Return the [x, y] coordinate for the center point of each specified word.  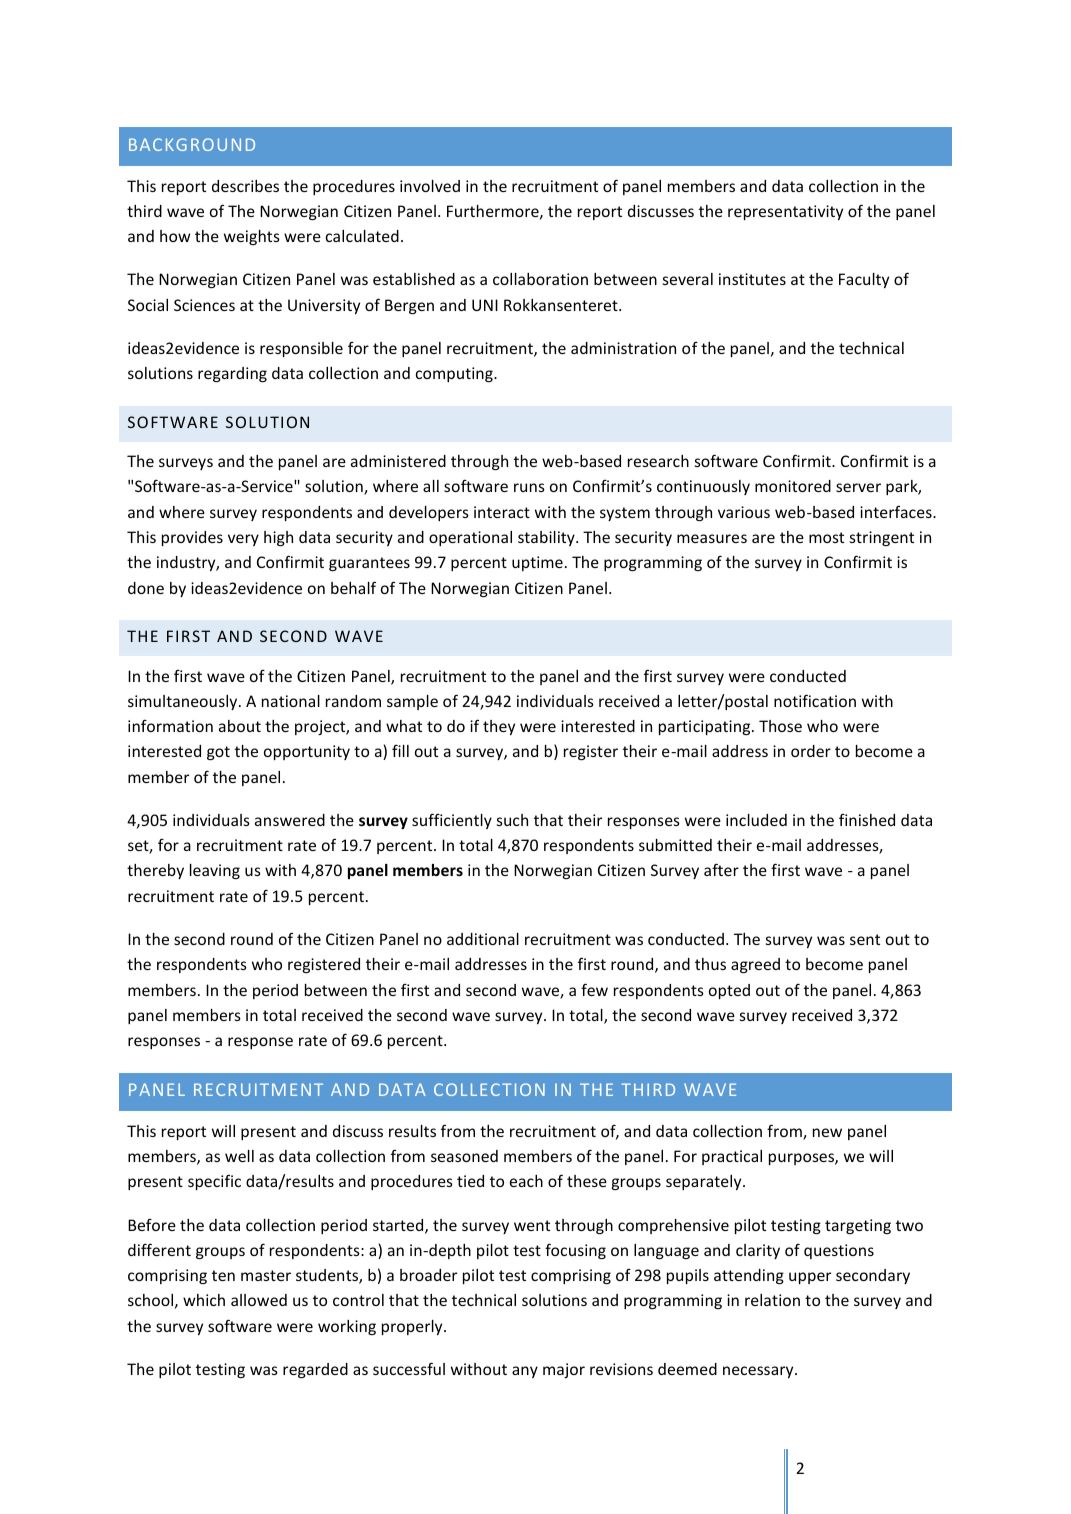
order [811, 751]
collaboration [540, 279]
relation [772, 1300]
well [239, 1156]
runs [529, 487]
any [525, 1372]
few [594, 989]
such [512, 820]
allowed [259, 1300]
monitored [793, 486]
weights [252, 237]
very [243, 540]
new [827, 1132]
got [218, 753]
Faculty [864, 280]
